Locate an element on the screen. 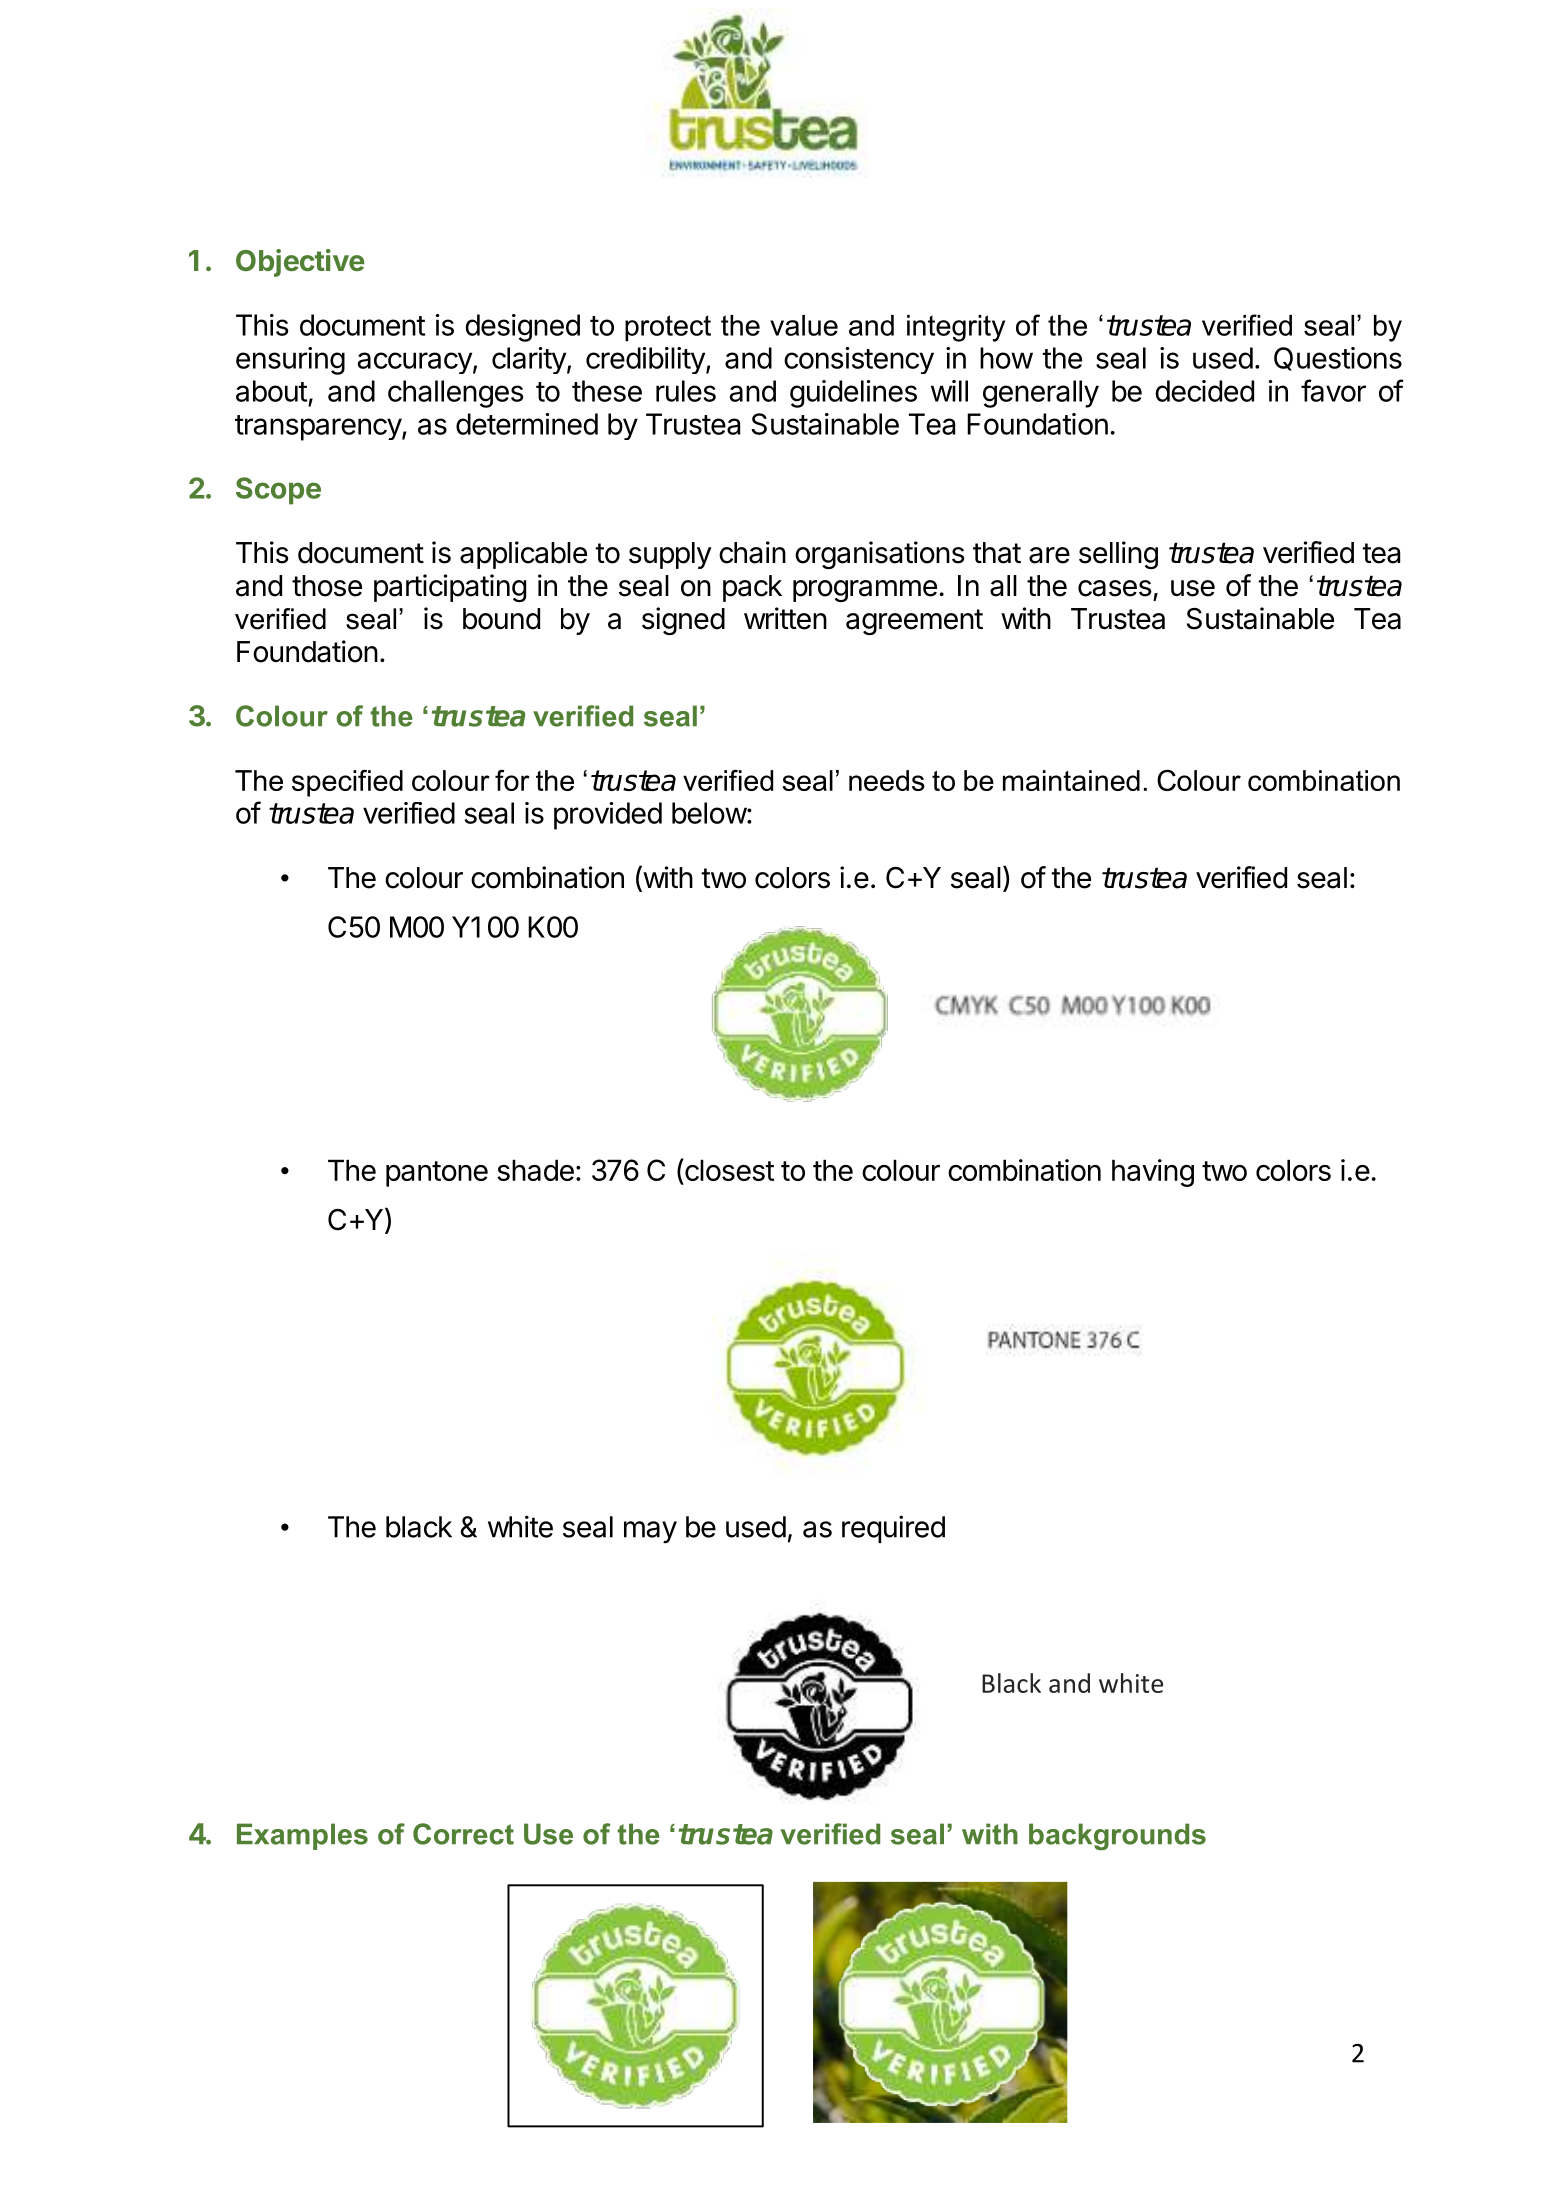  required is located at coordinates (893, 1529).
